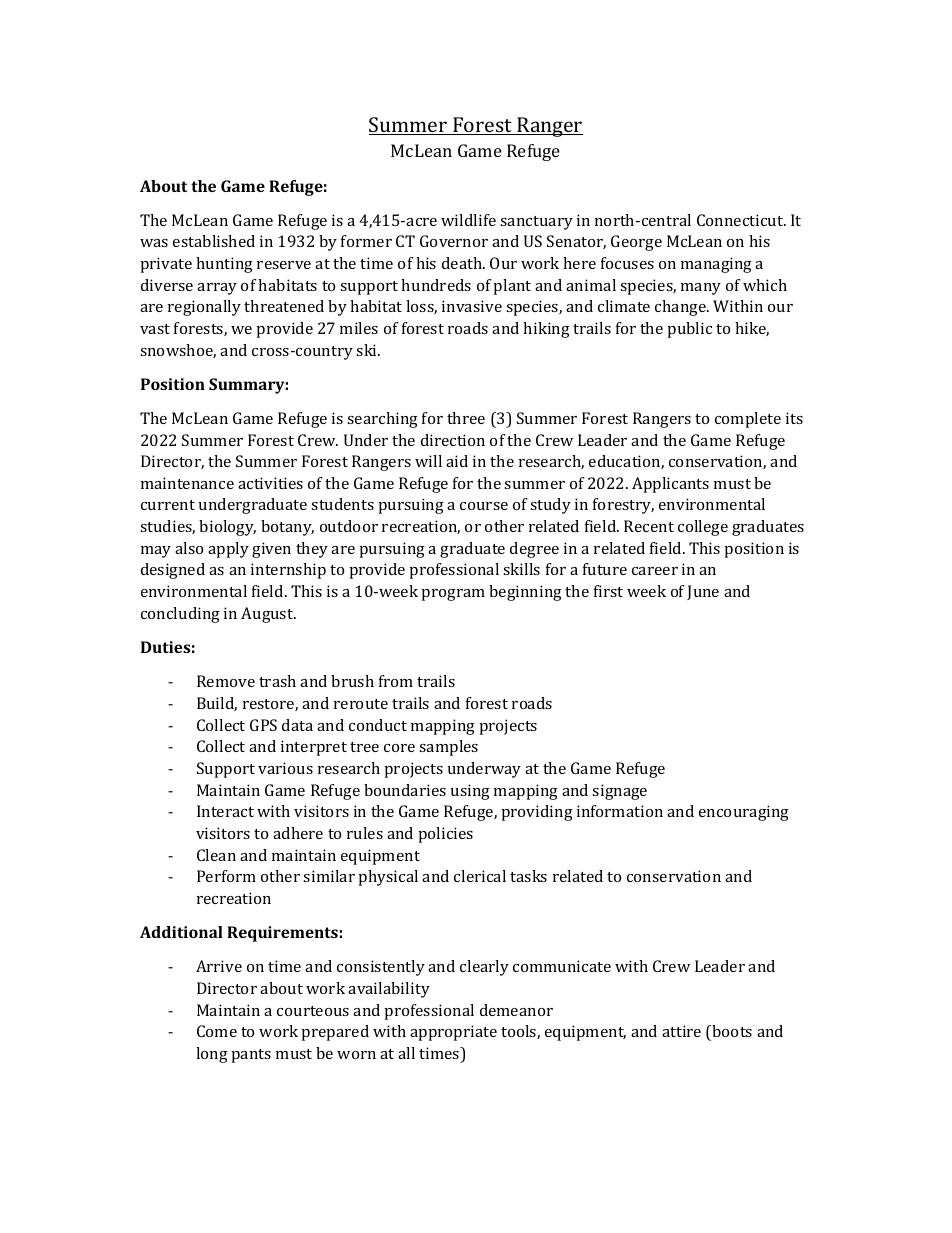 This image has height=1233, width=952. What do you see at coordinates (227, 528) in the image?
I see `biology` at bounding box center [227, 528].
